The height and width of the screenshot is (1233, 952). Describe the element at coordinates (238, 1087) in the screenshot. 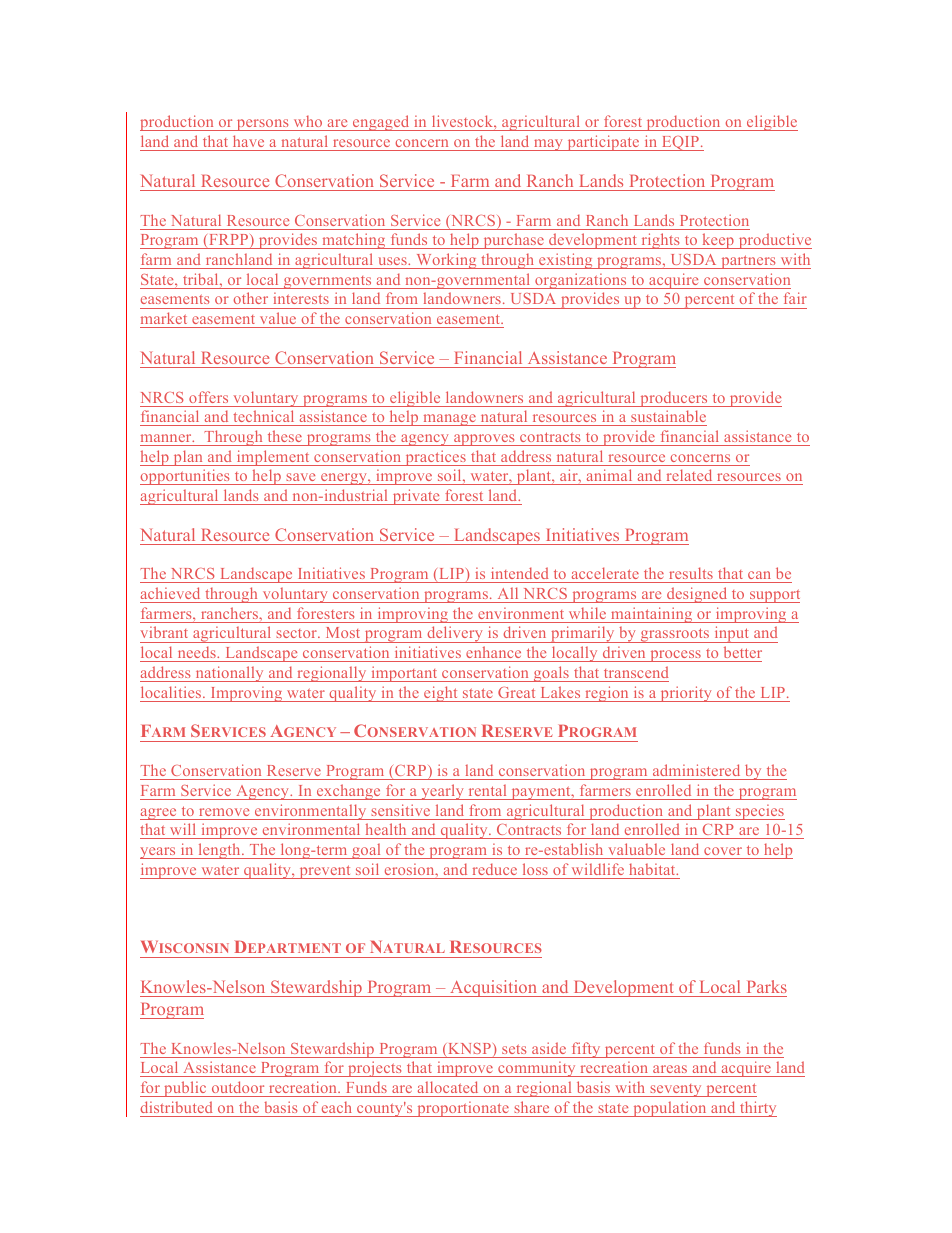

I see `outdoor` at that location.
